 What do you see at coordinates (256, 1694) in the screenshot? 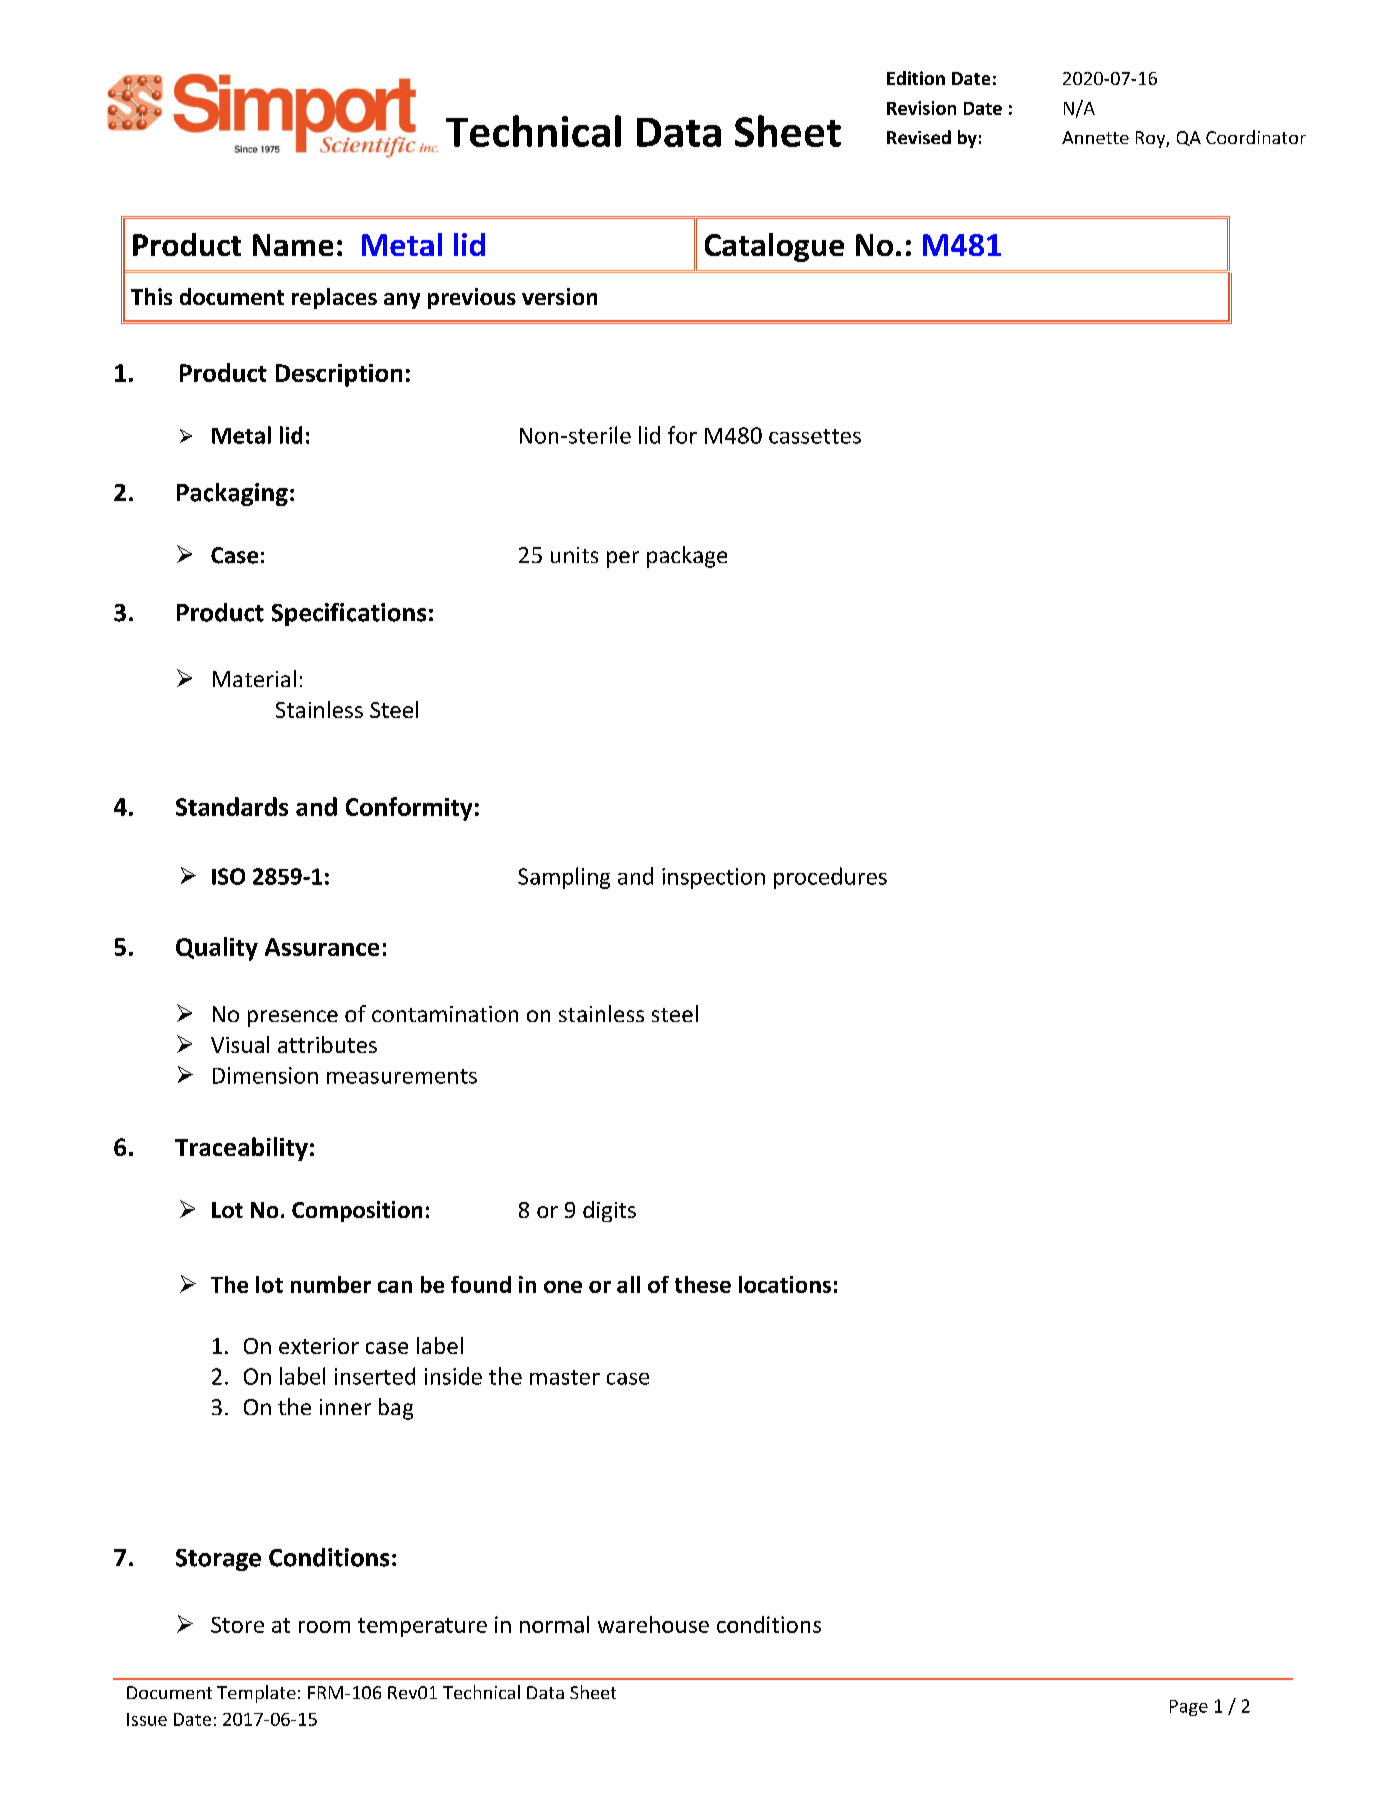
I see `Template` at bounding box center [256, 1694].
